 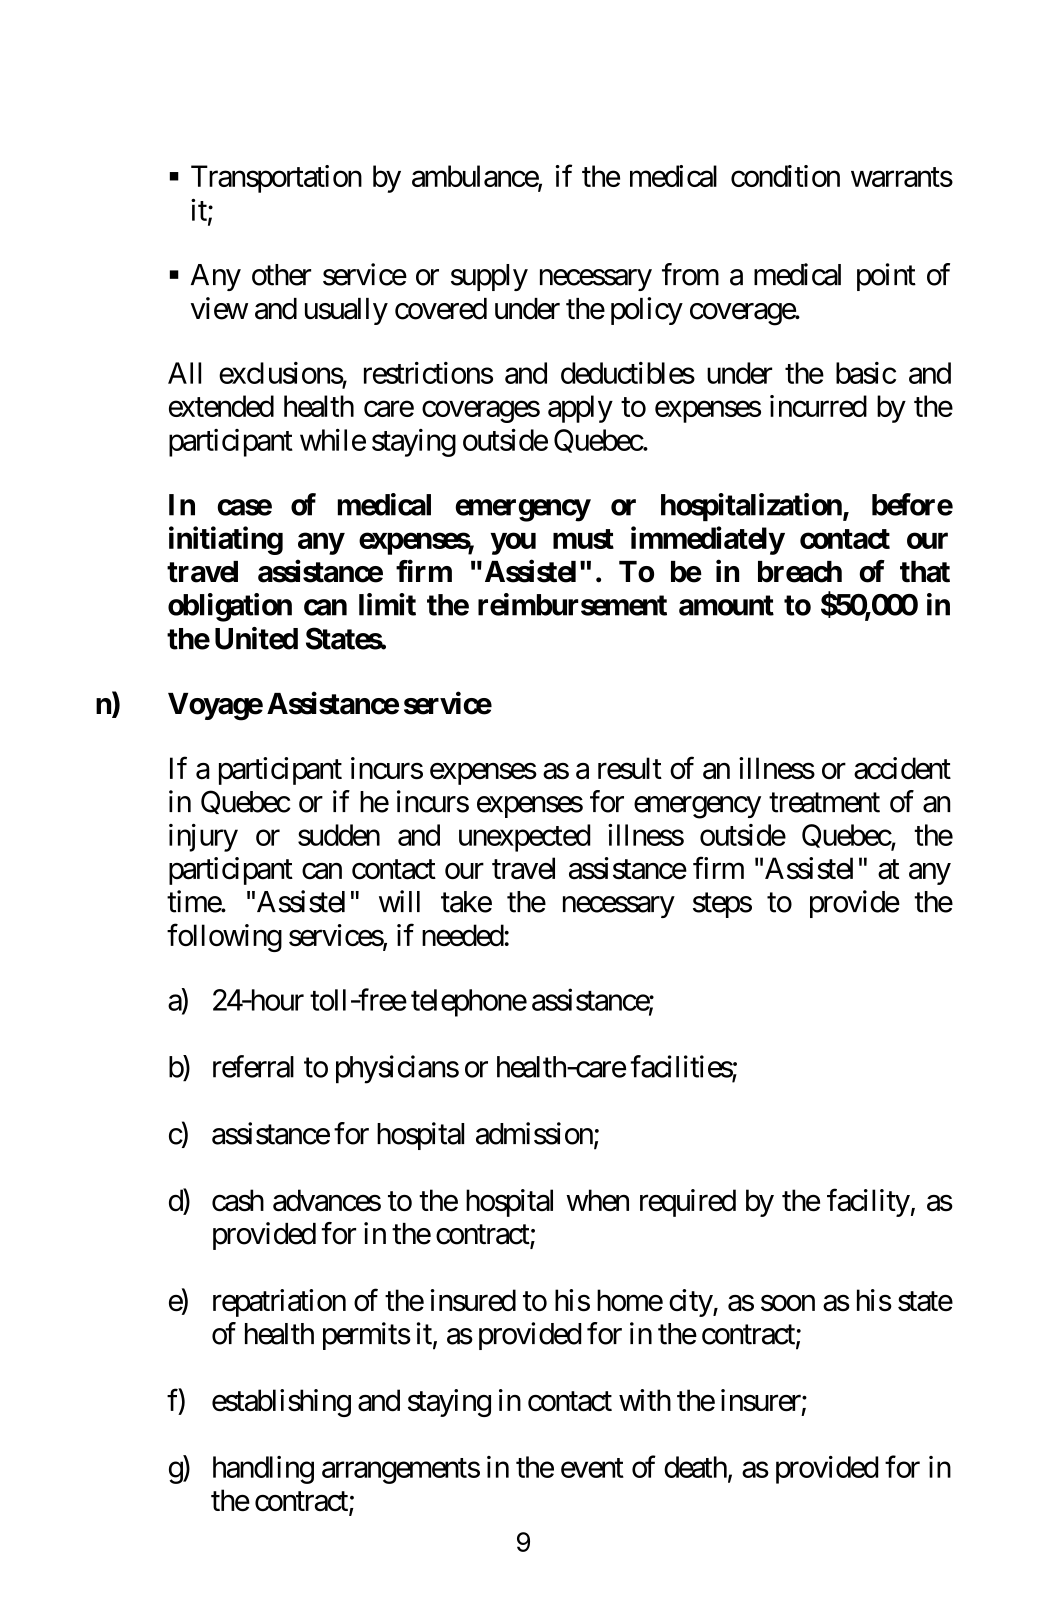 What do you see at coordinates (785, 176) in the screenshot?
I see `condition` at bounding box center [785, 176].
